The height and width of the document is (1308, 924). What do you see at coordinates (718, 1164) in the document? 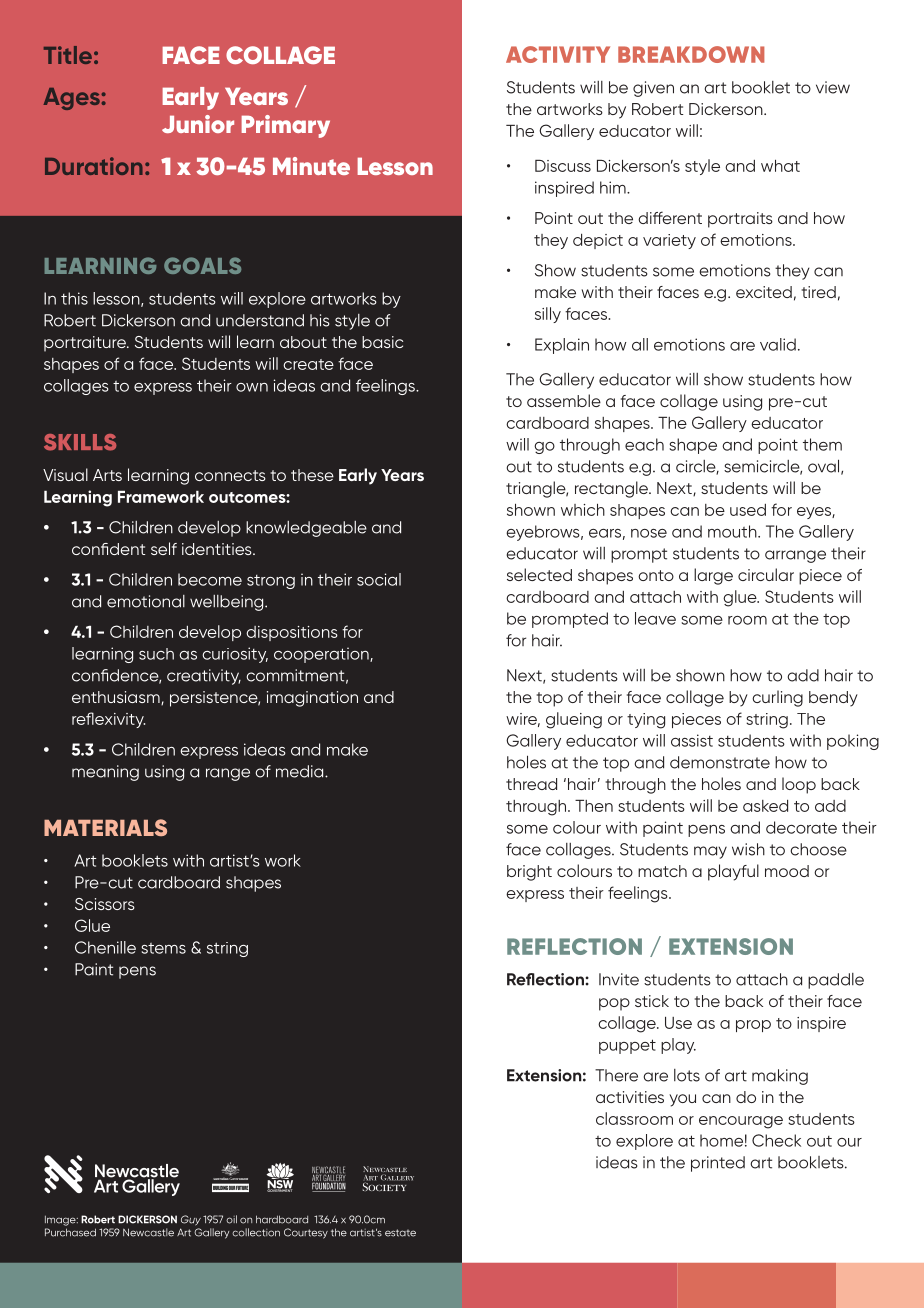
I see `printed` at bounding box center [718, 1164].
